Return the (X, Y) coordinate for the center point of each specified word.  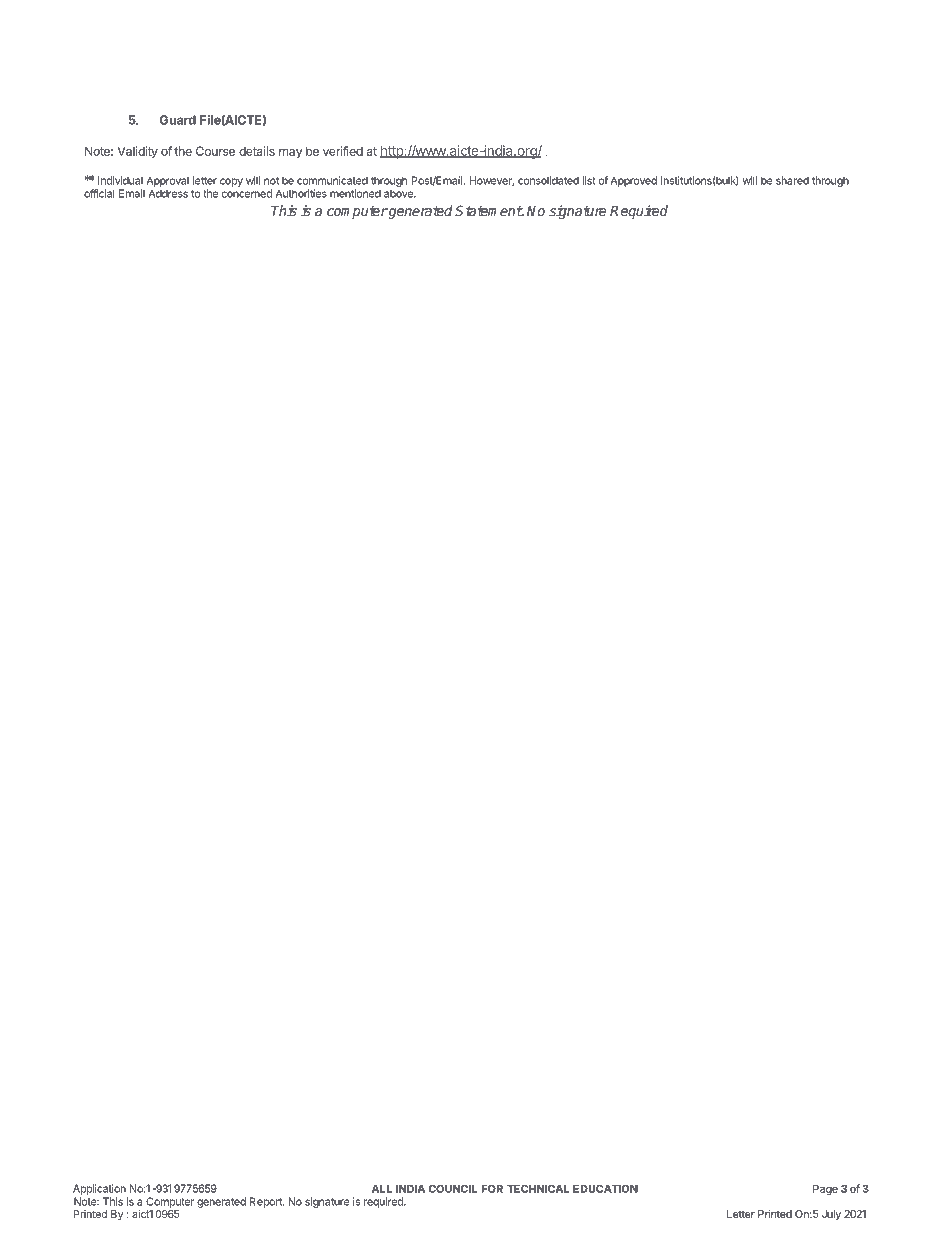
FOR (492, 1188)
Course (215, 151)
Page (825, 1190)
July (831, 1215)
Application (99, 1189)
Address (168, 193)
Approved (634, 181)
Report (267, 1202)
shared (792, 180)
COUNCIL (452, 1188)
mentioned (355, 193)
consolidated (548, 180)
